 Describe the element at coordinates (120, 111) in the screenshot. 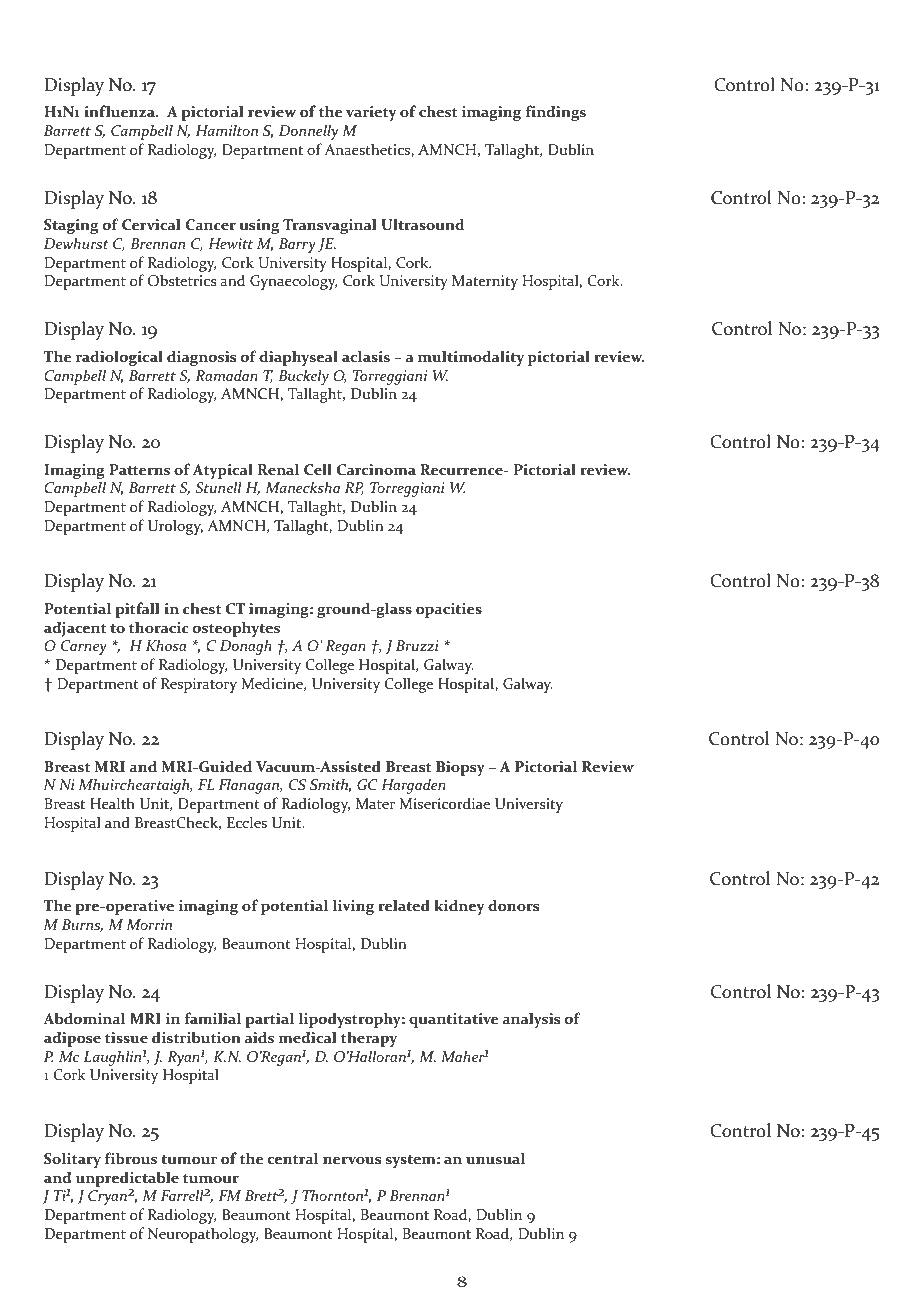

I see `influenza` at that location.
